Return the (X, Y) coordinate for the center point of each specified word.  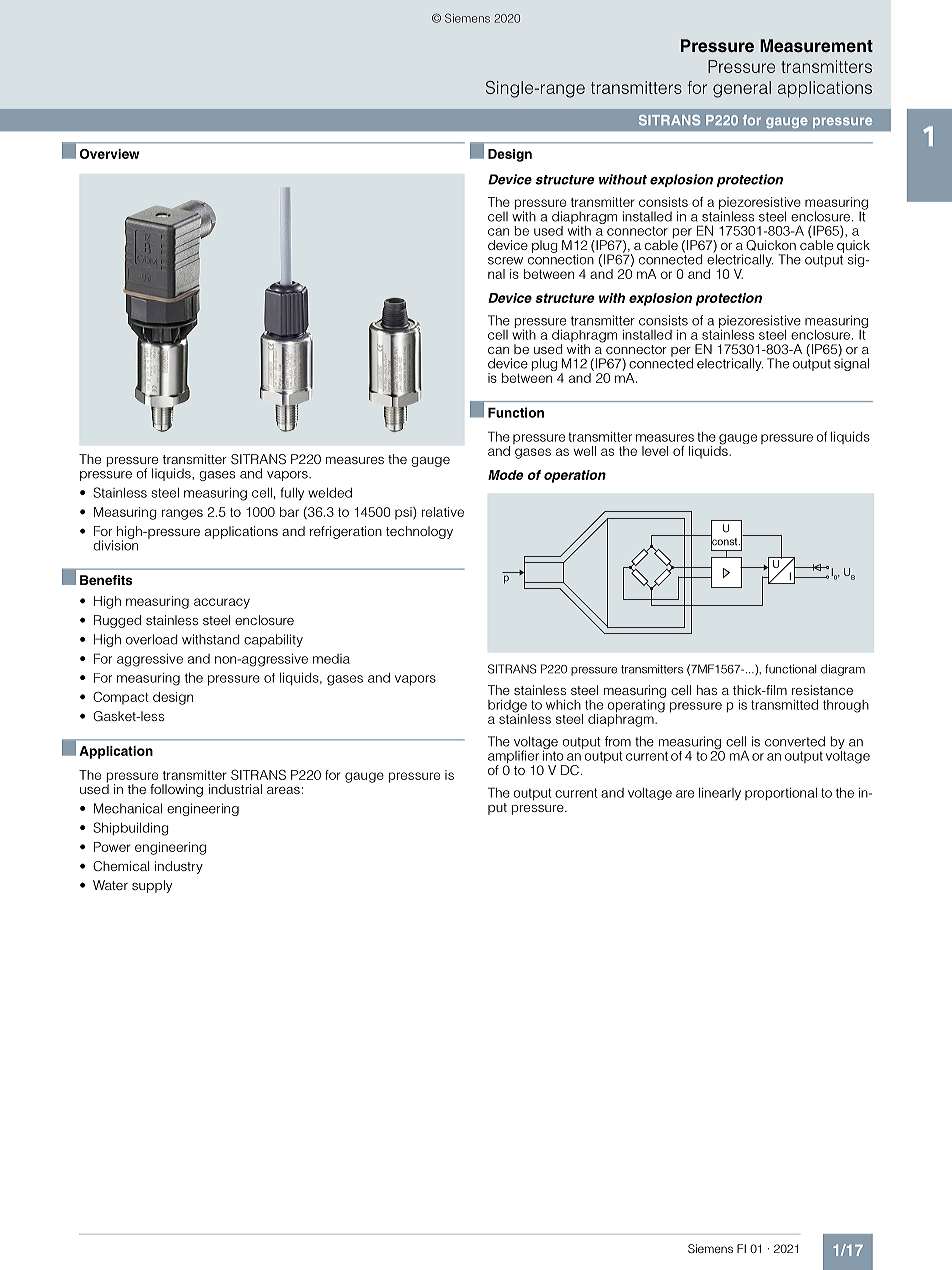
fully (292, 494)
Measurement (816, 46)
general (742, 89)
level (655, 451)
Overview (109, 154)
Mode (505, 475)
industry (179, 867)
